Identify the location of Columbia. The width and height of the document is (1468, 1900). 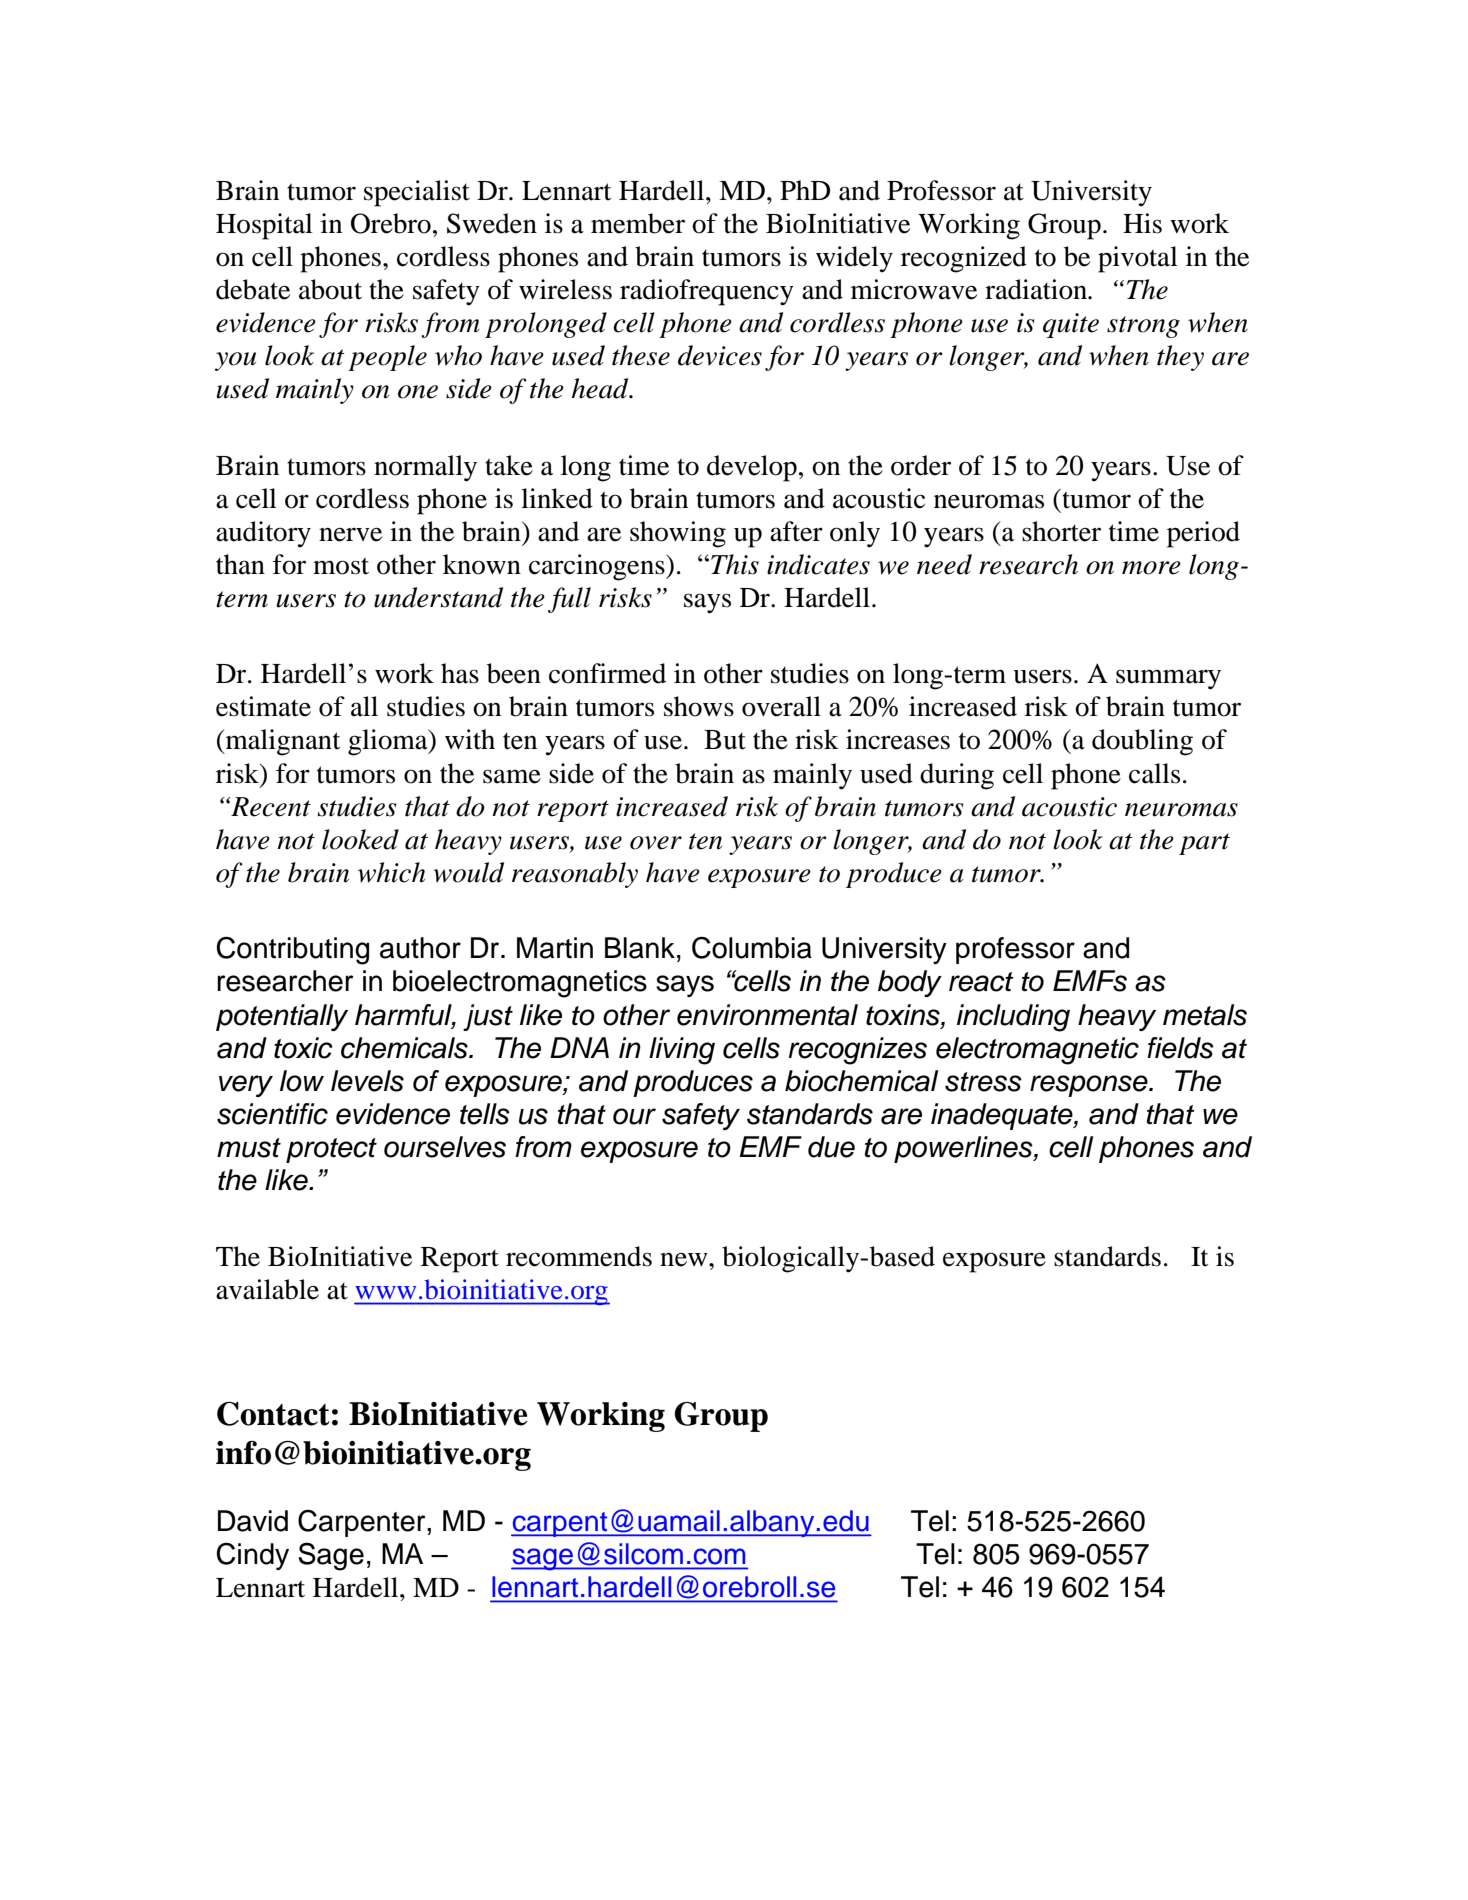
(752, 947).
